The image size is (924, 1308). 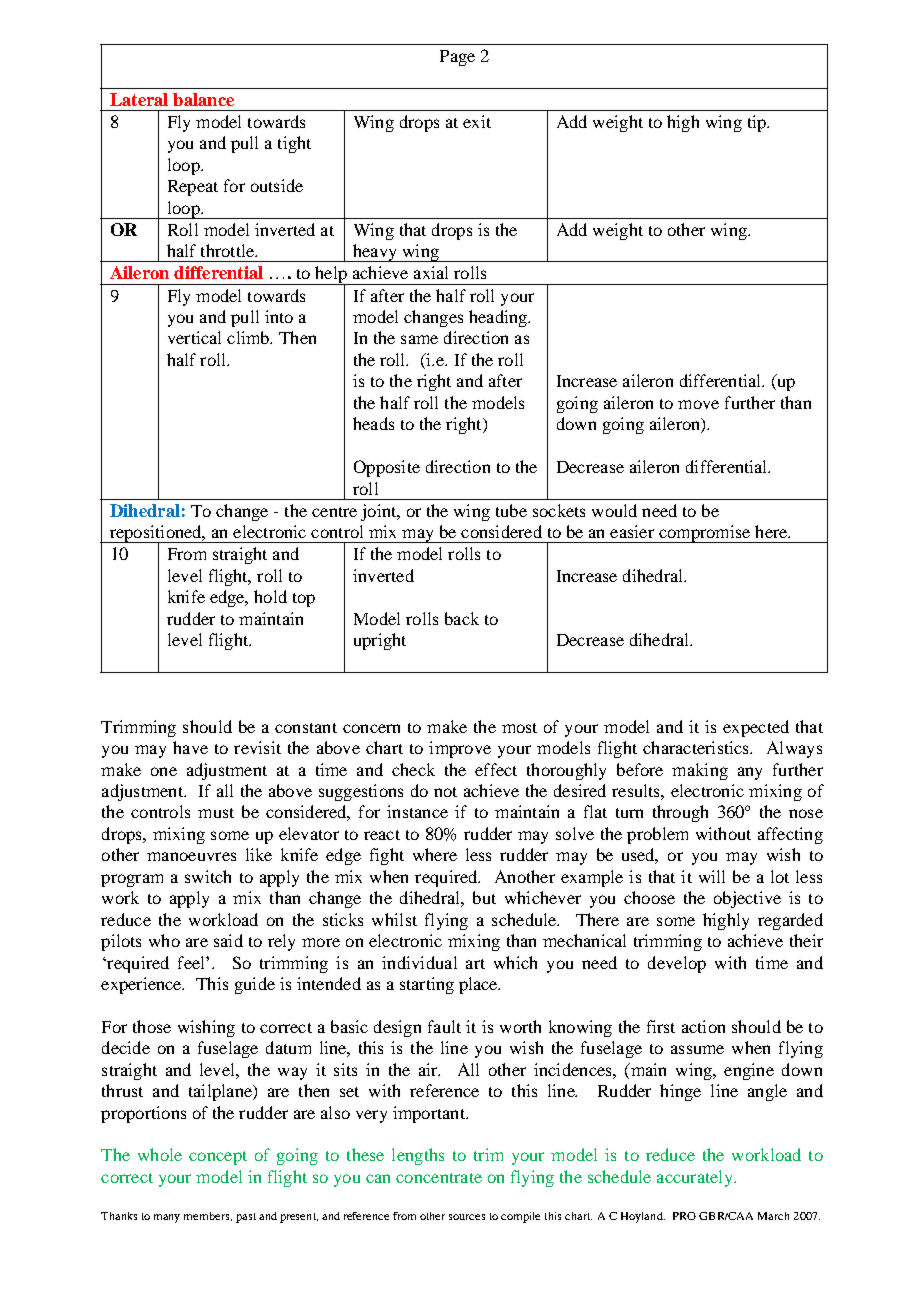 I want to click on expected, so click(x=756, y=728).
